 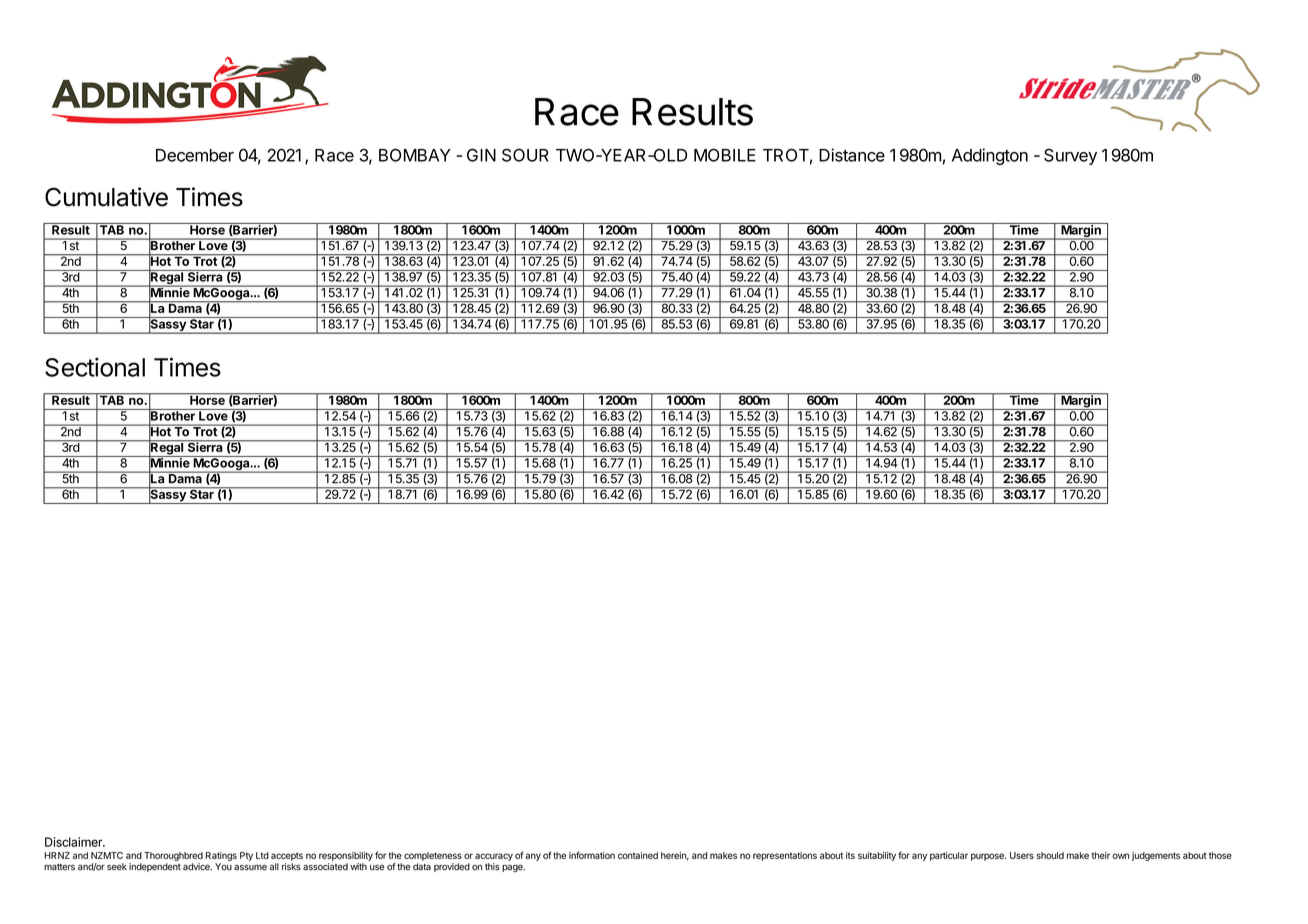 I want to click on Disclaimer, so click(x=74, y=842).
